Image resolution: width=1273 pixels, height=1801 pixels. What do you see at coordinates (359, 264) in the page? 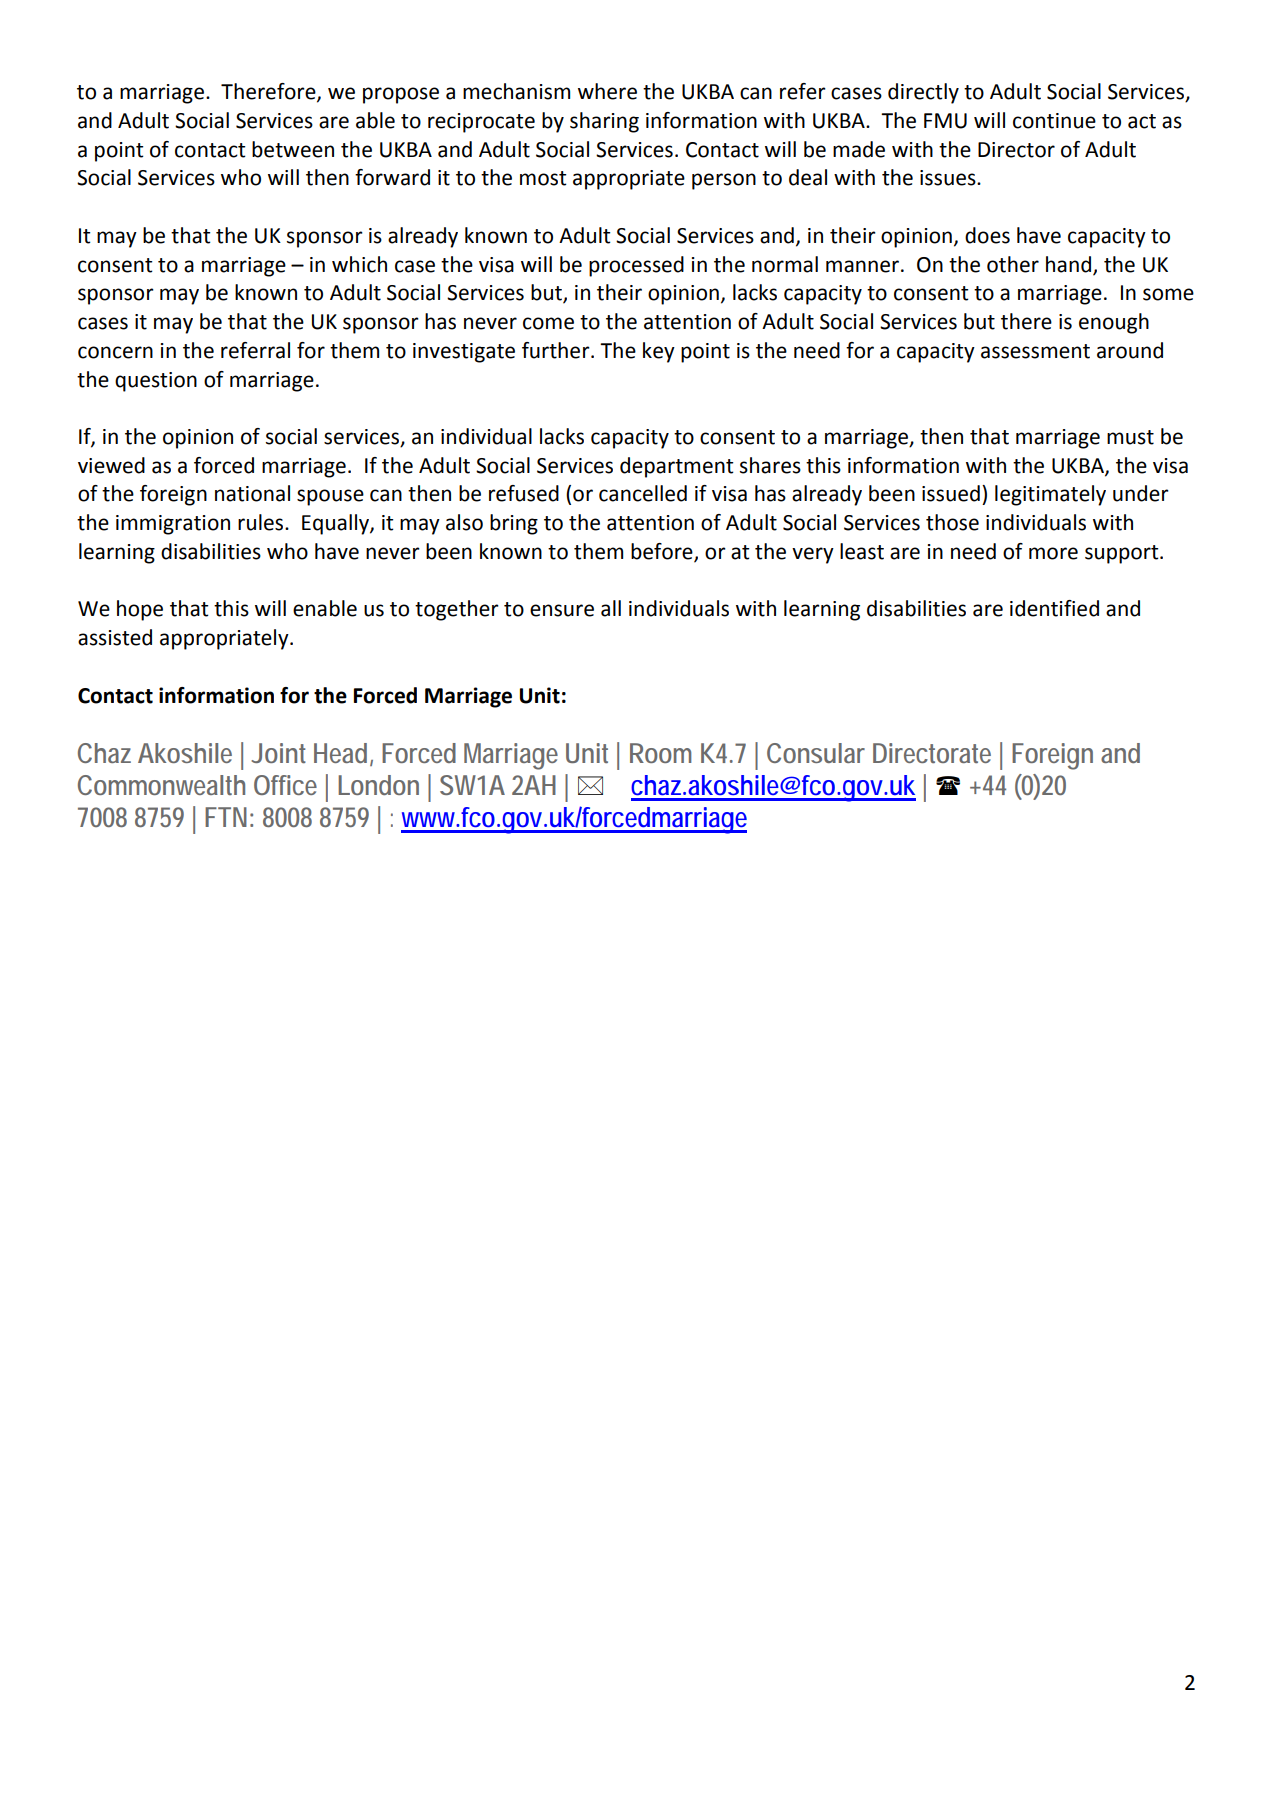
I see `which` at bounding box center [359, 264].
